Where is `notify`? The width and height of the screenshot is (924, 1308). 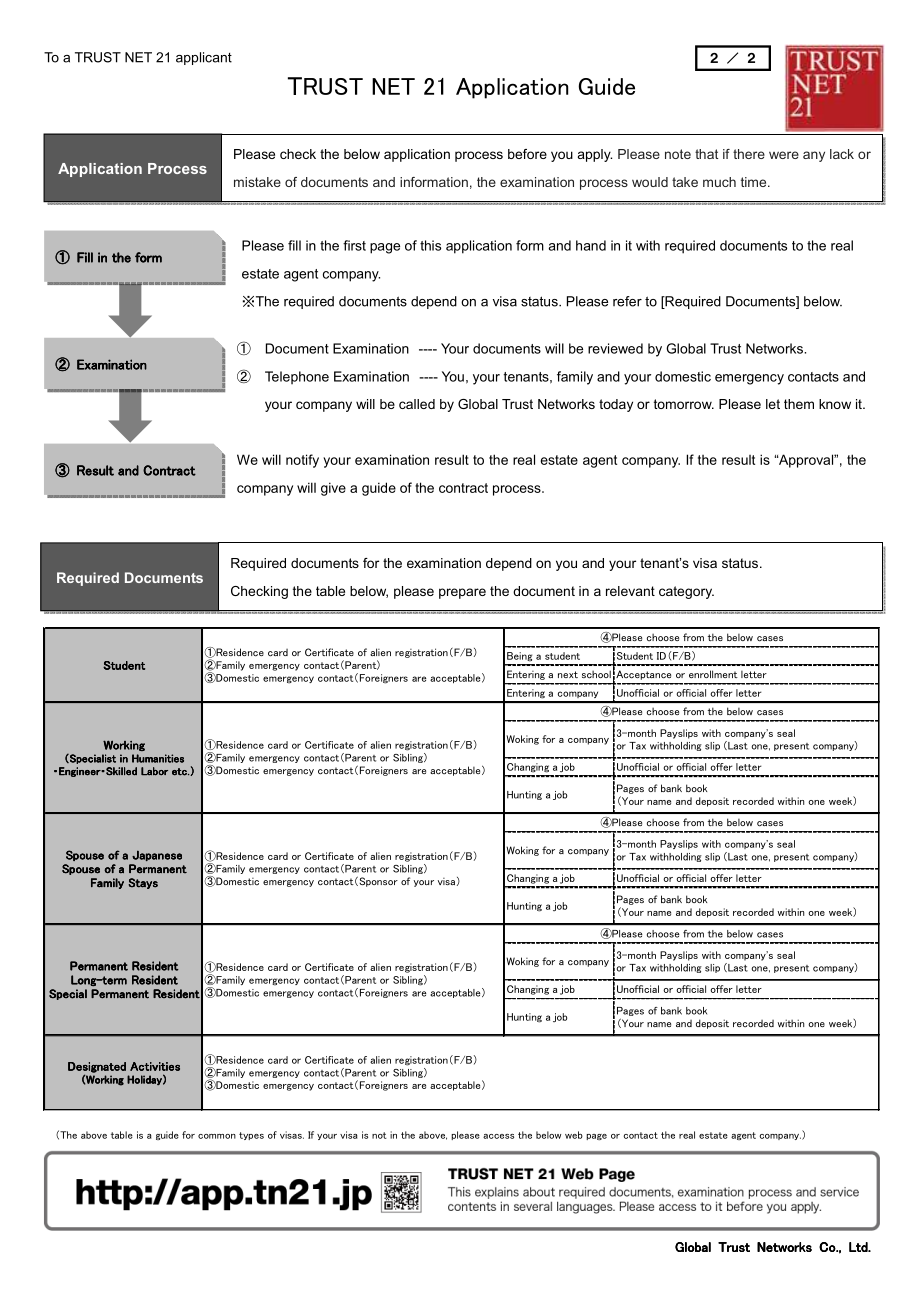 notify is located at coordinates (302, 461).
